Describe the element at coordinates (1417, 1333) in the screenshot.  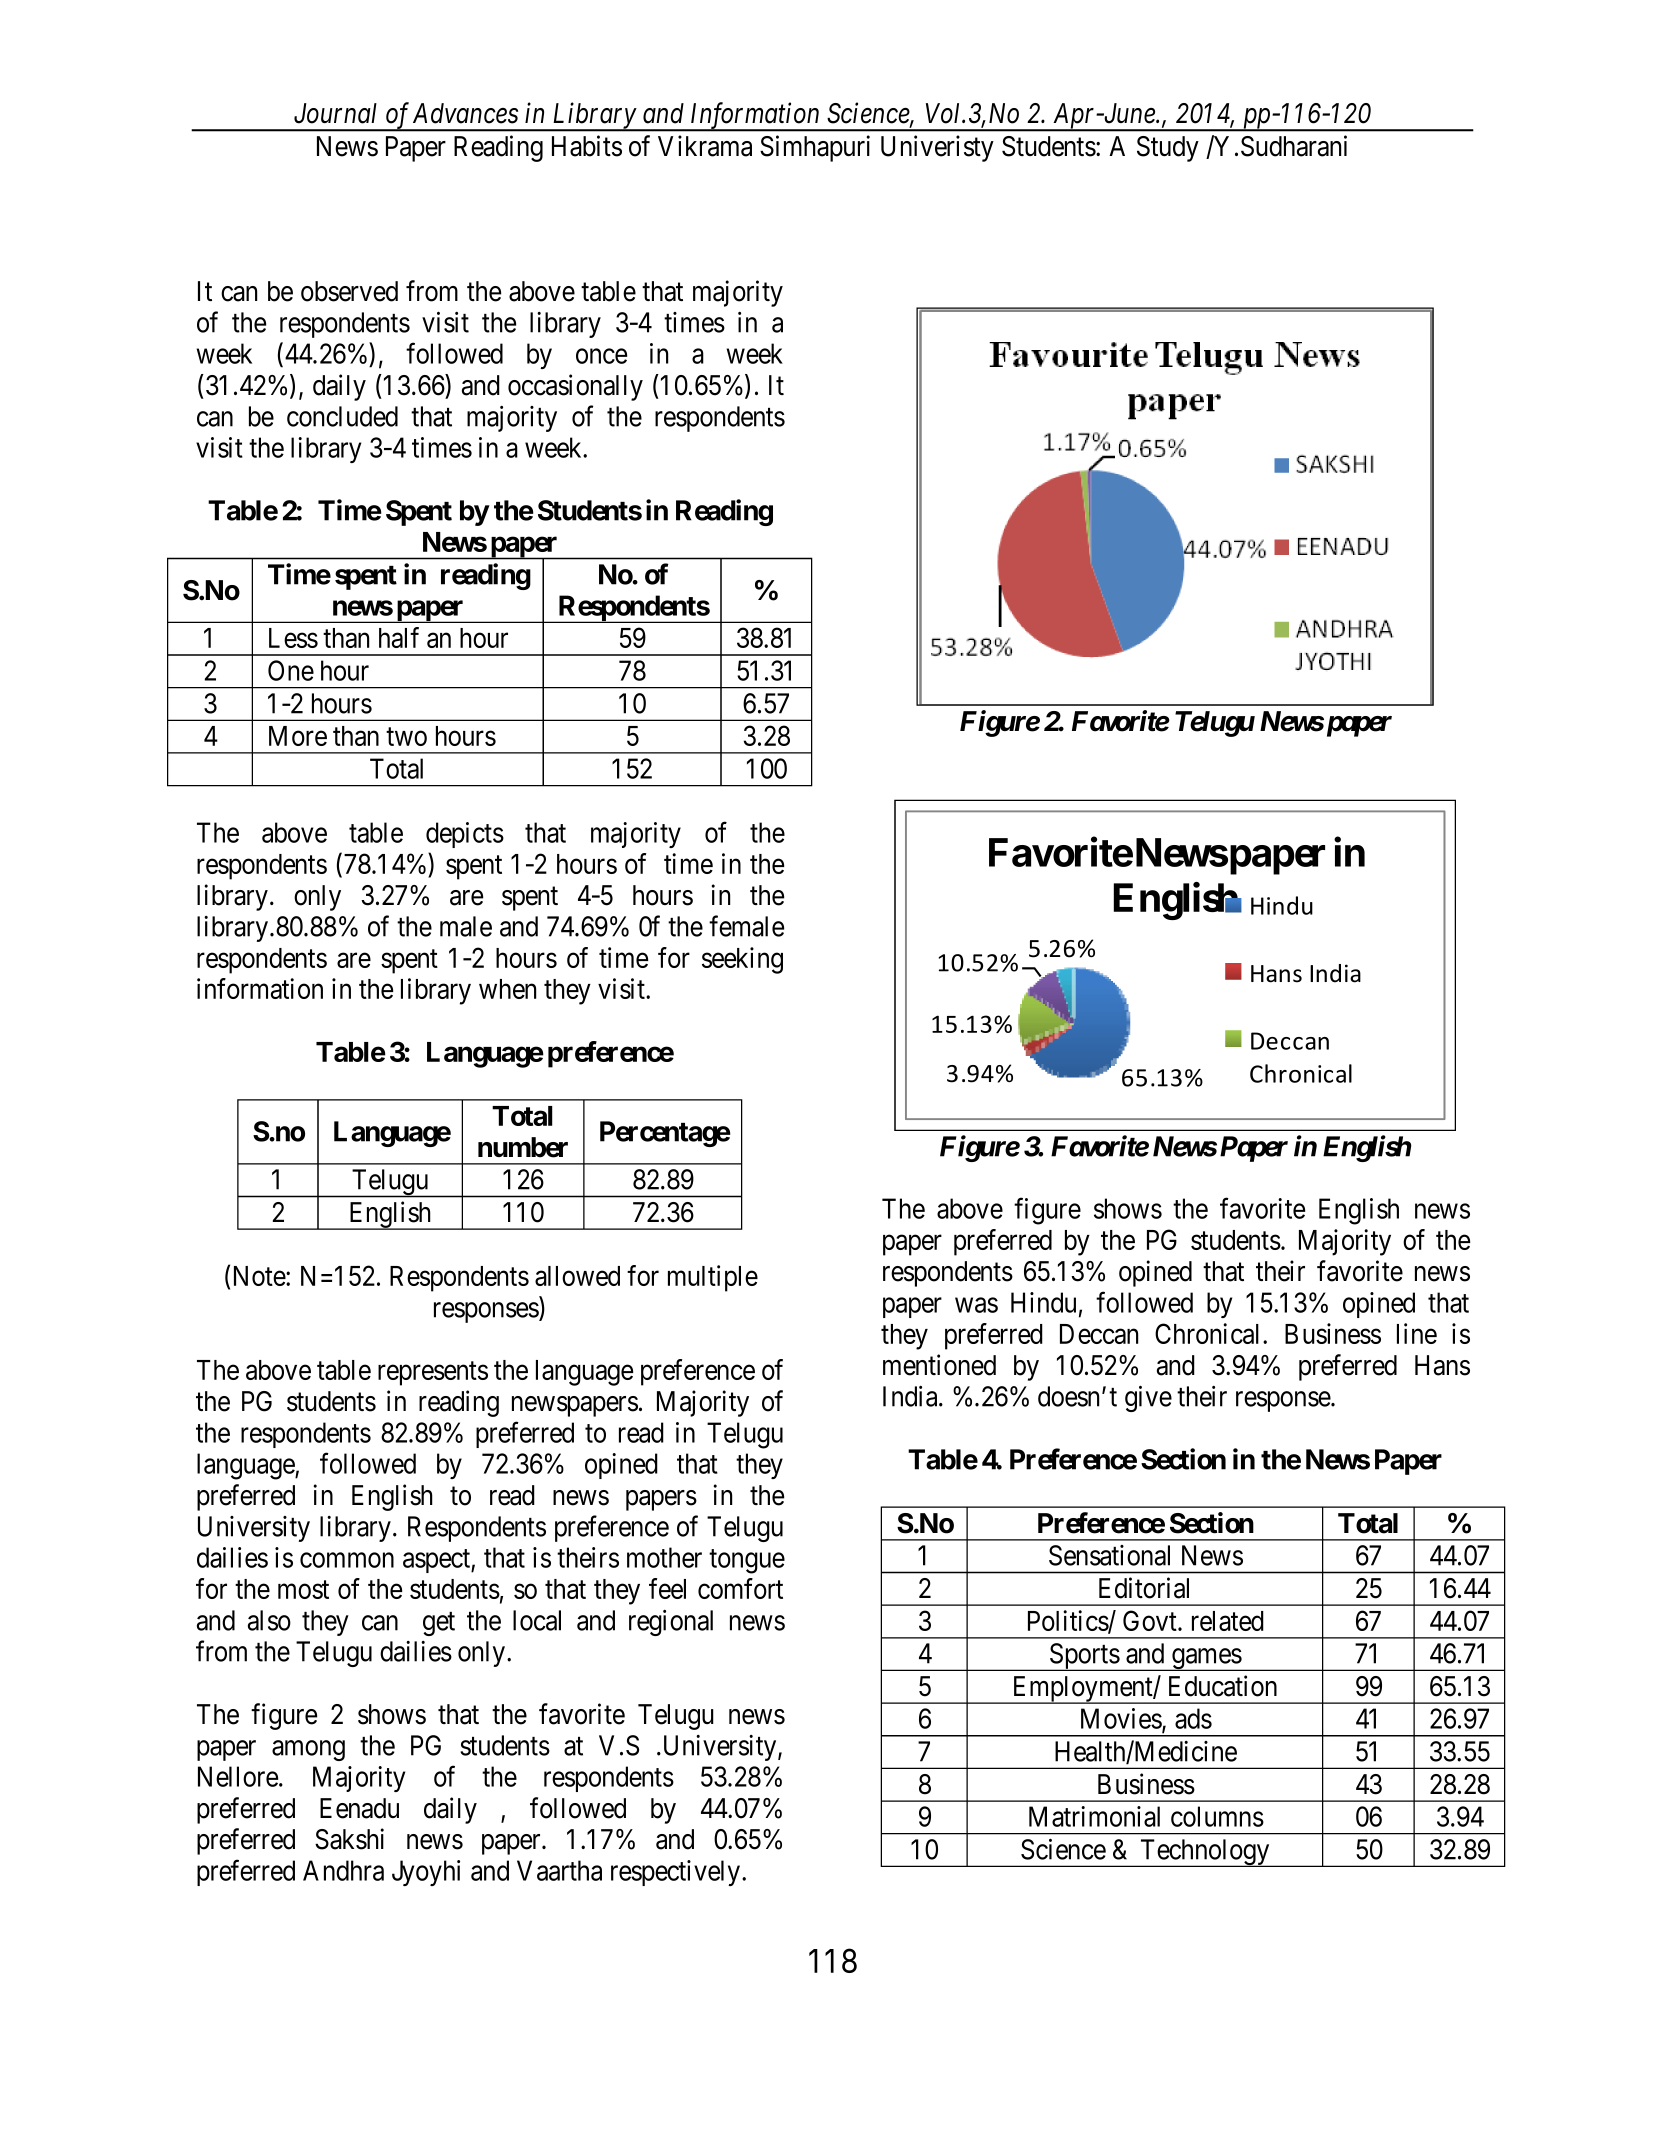
I see `line` at that location.
